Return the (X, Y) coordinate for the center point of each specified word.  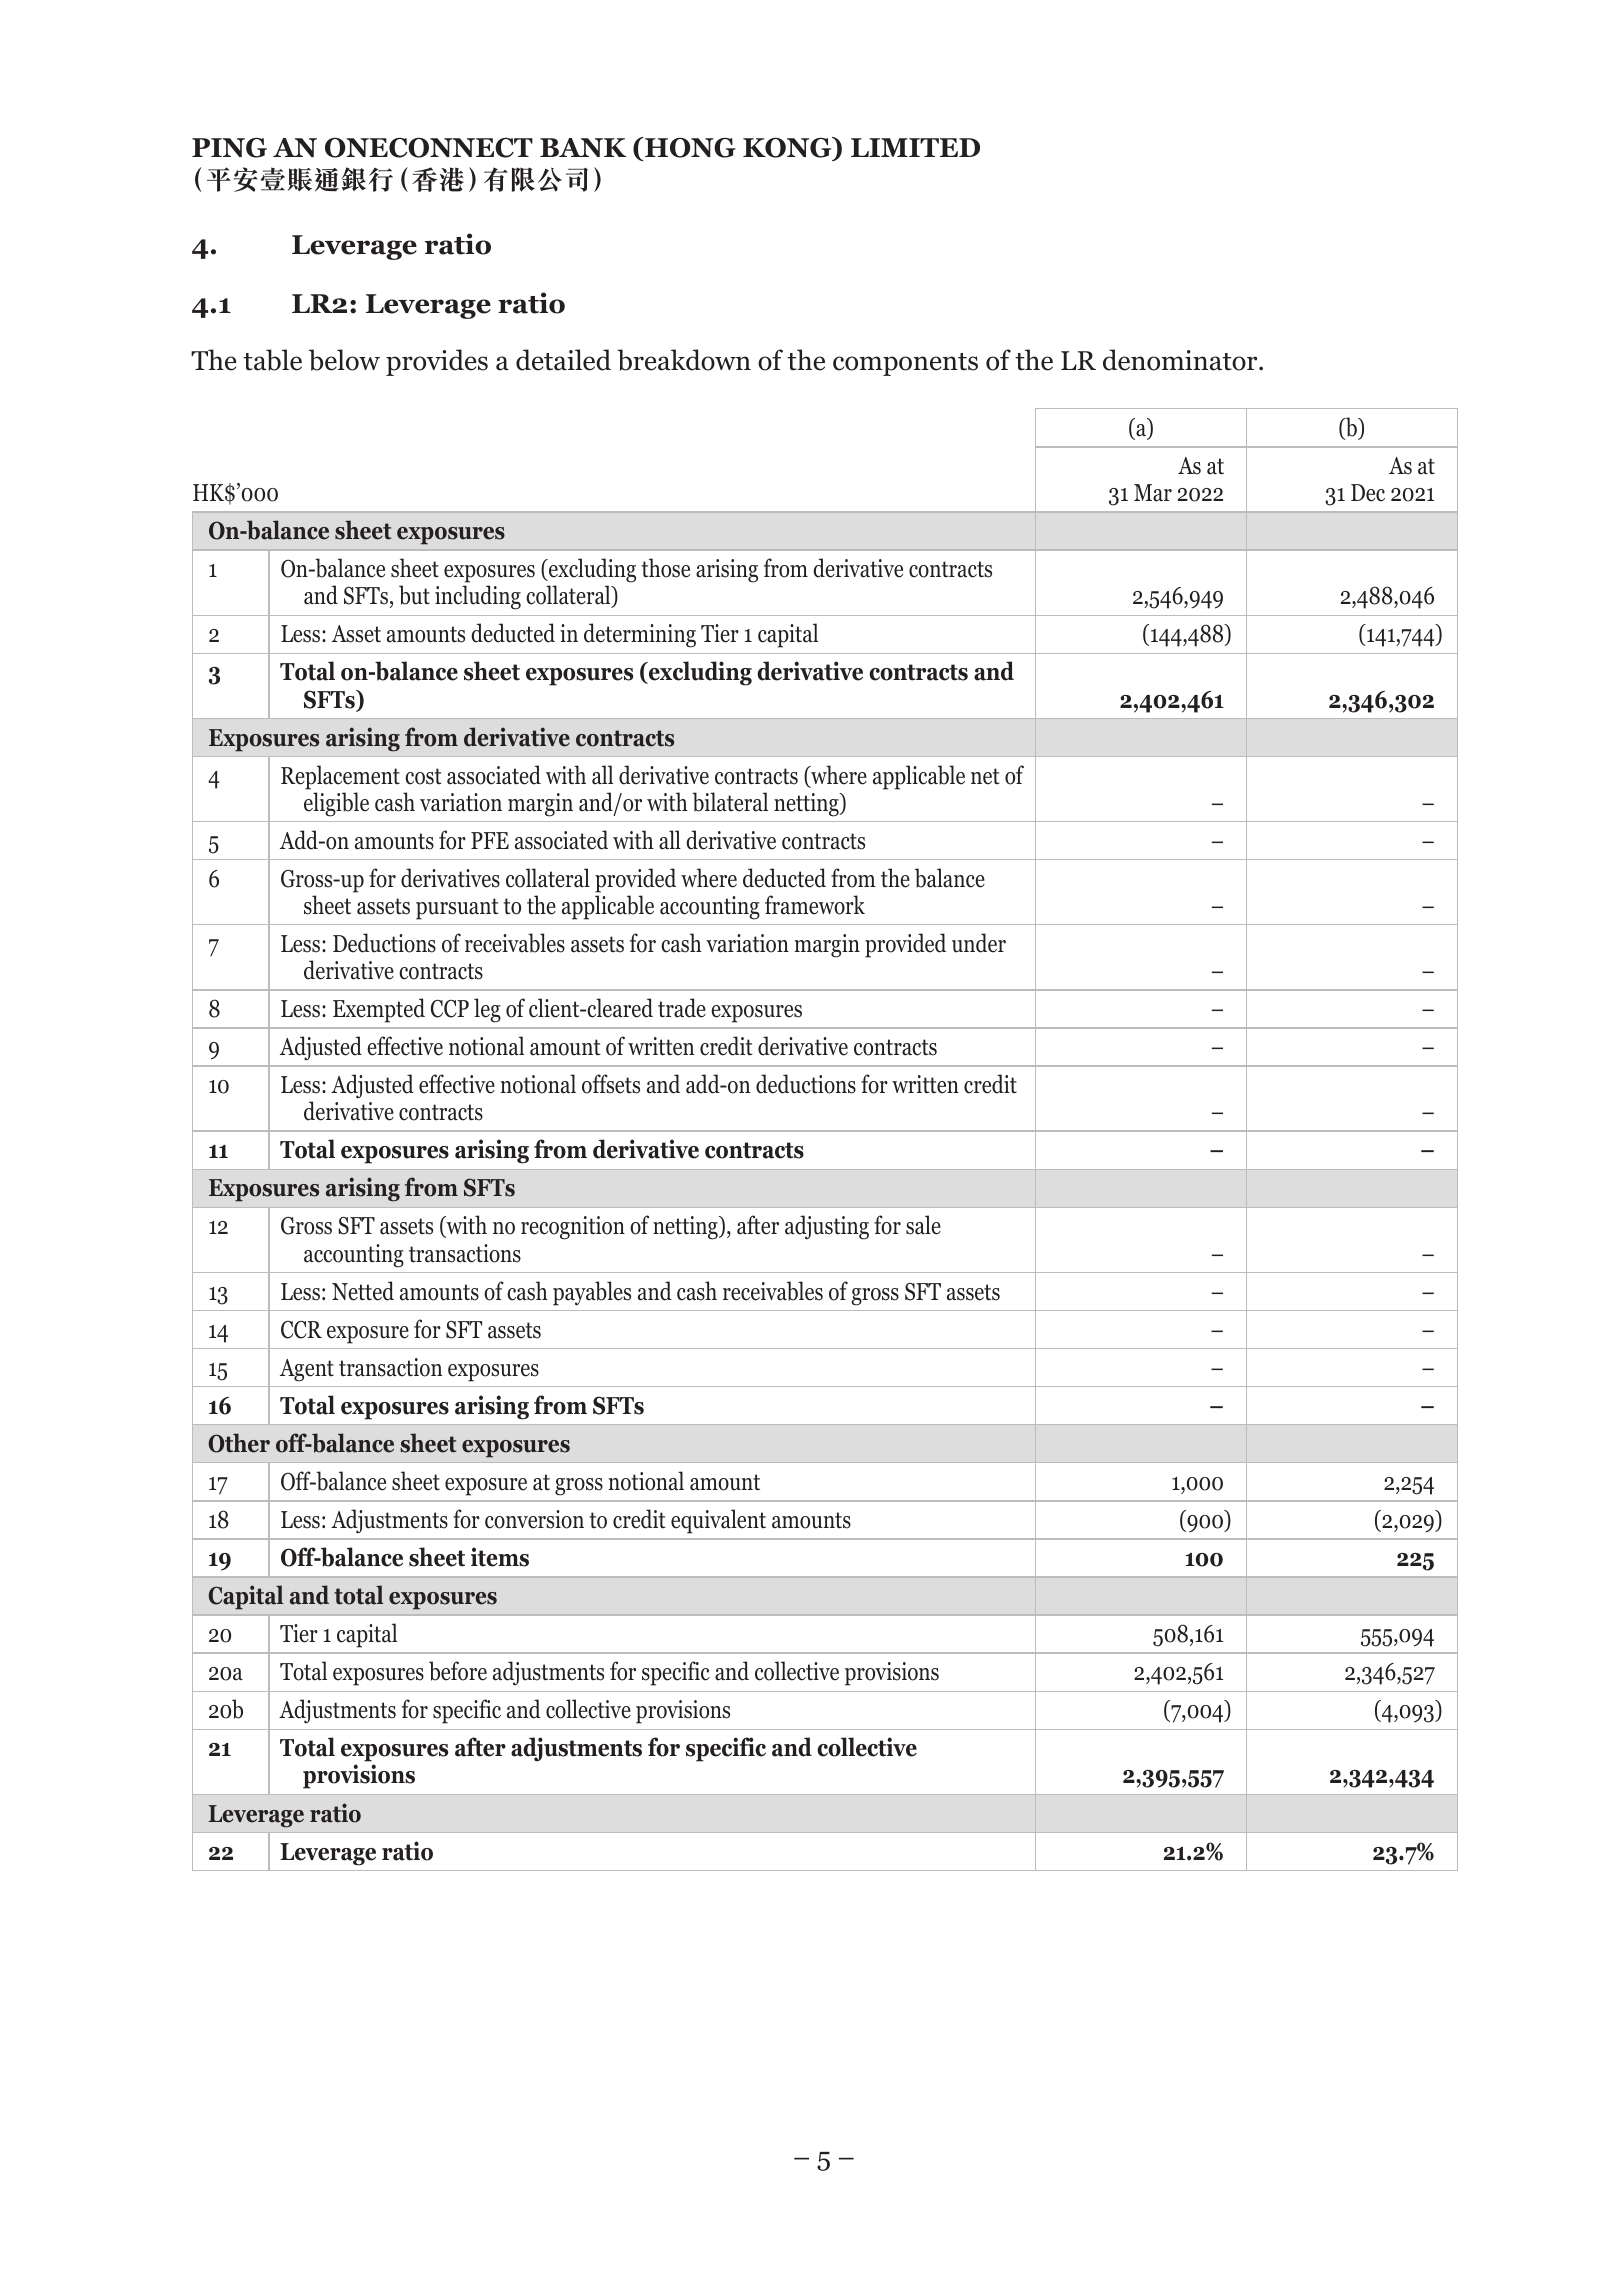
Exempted (379, 1010)
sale (923, 1225)
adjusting (827, 1227)
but (414, 595)
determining (640, 635)
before (458, 1671)
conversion (534, 1519)
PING (229, 148)
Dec (1368, 493)
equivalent (718, 1521)
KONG (788, 148)
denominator (1181, 360)
